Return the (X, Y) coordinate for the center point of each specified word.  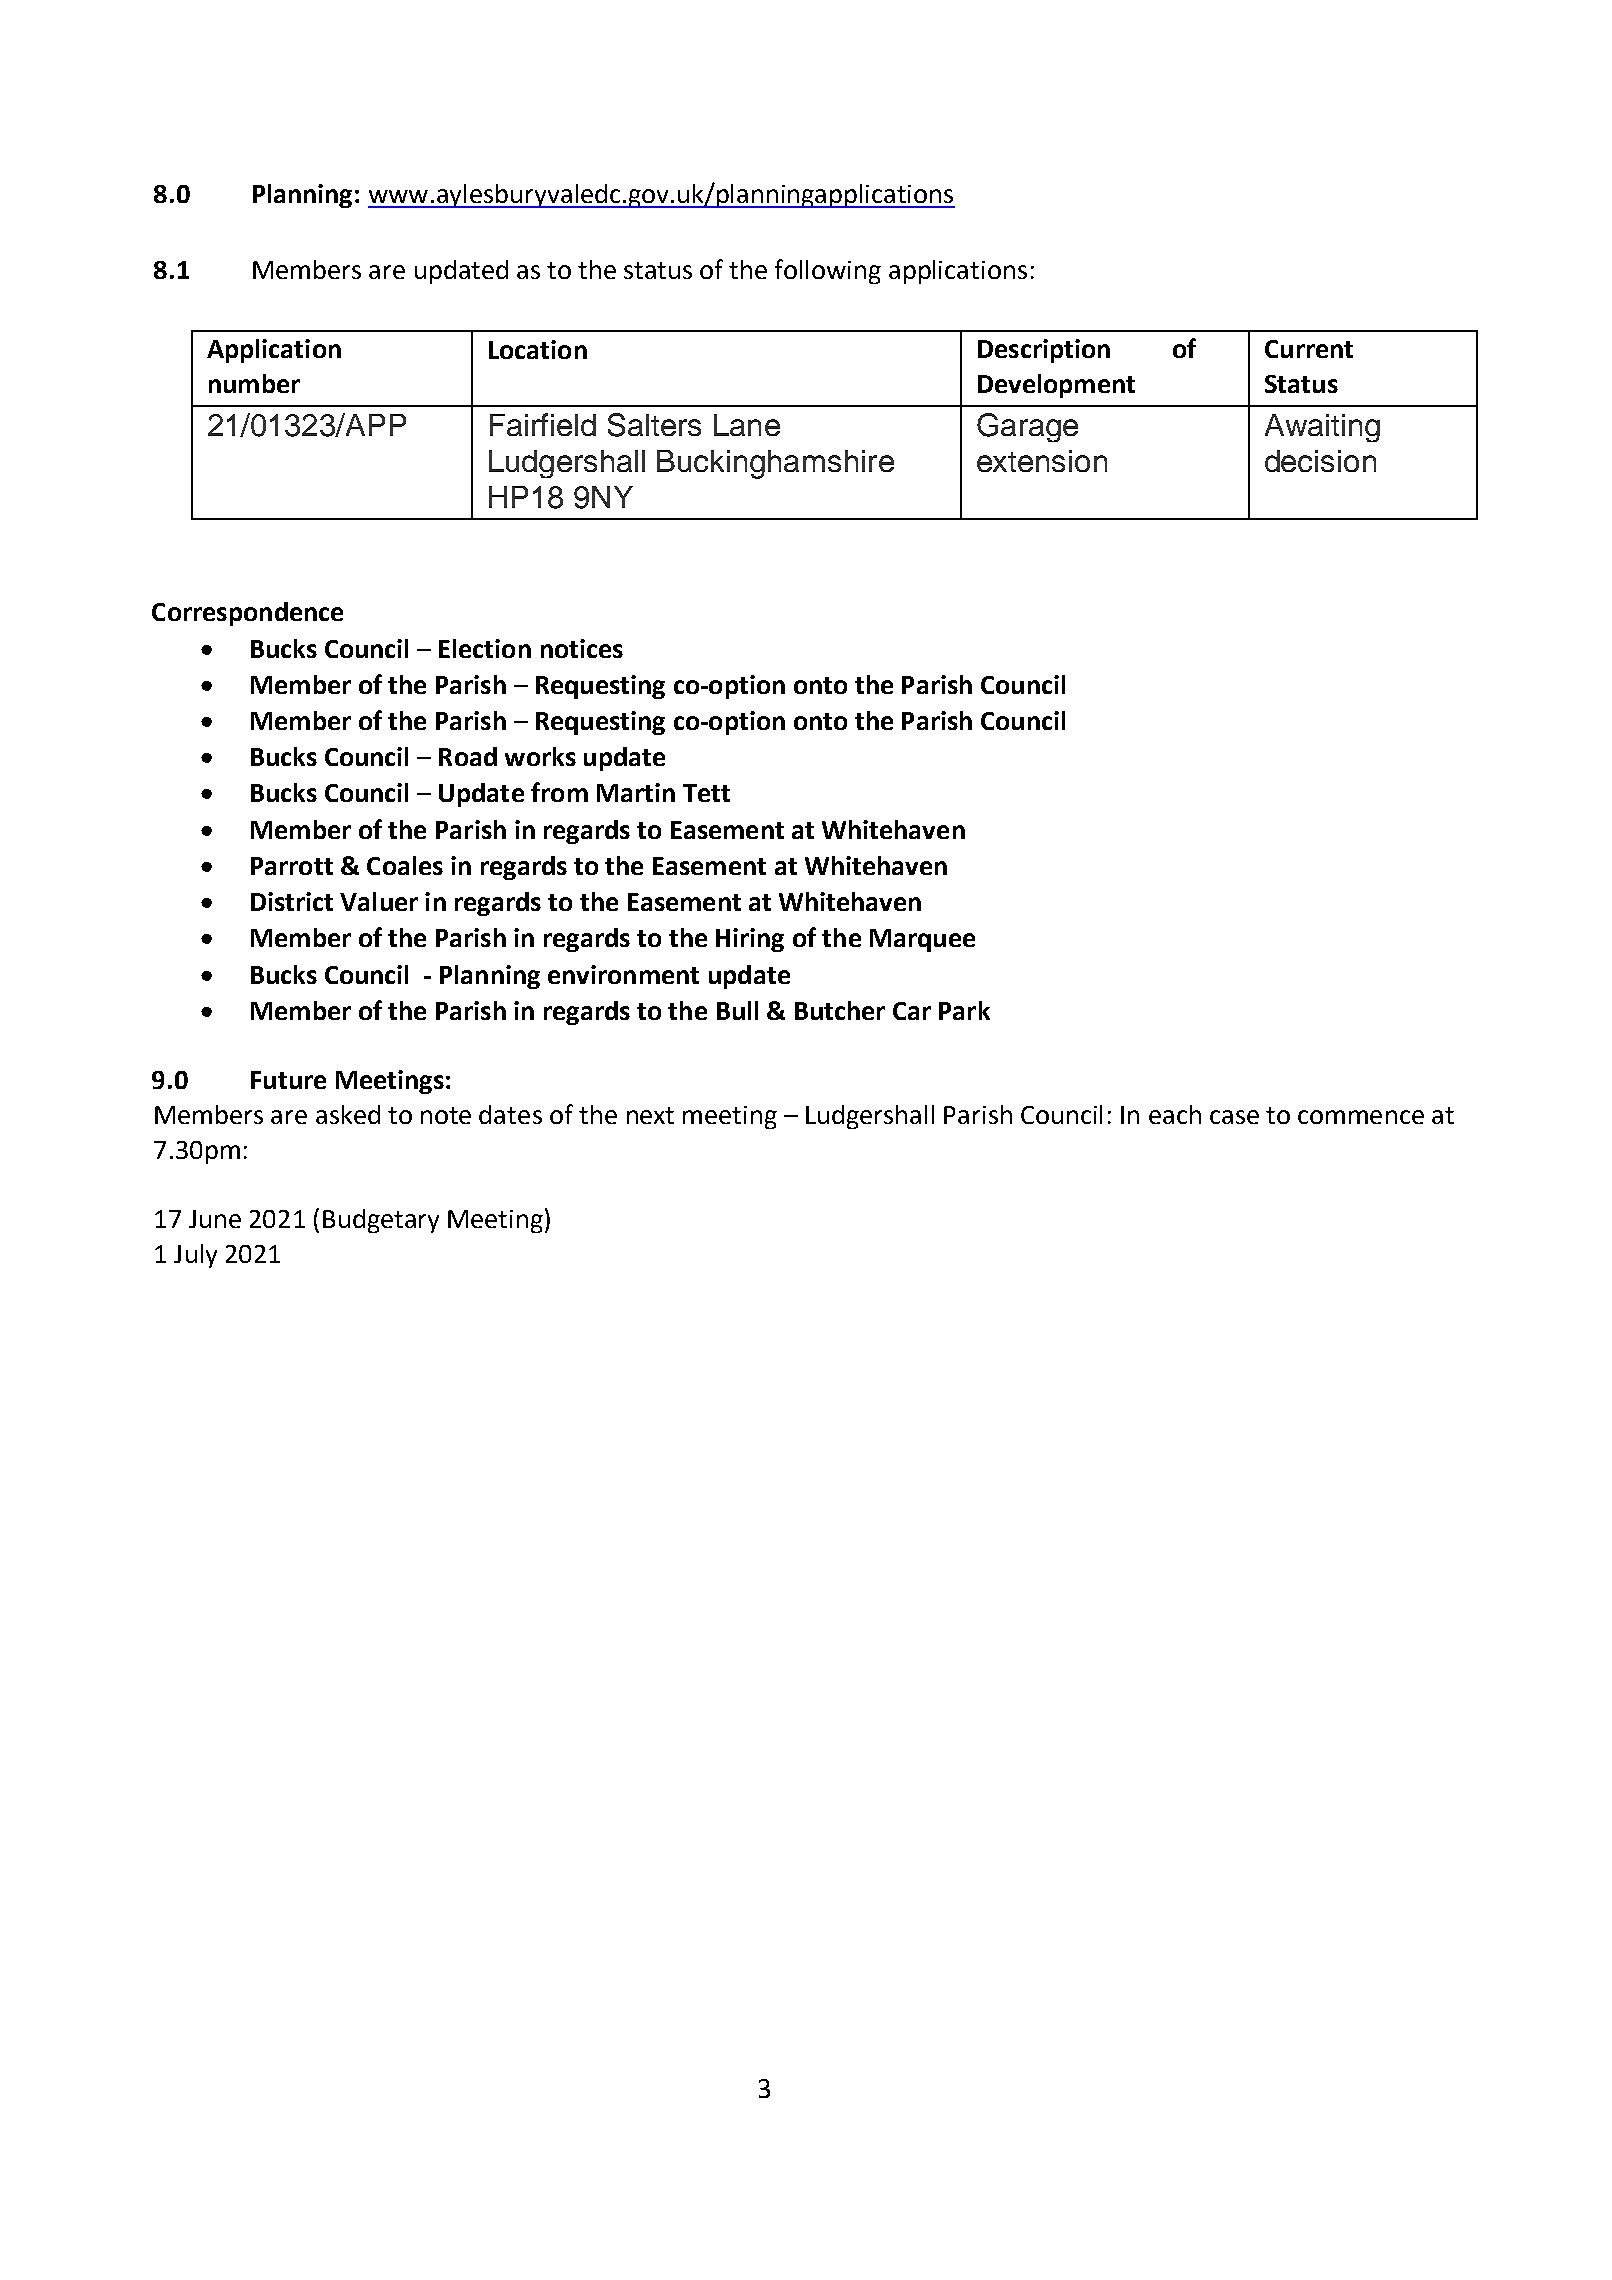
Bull (737, 1010)
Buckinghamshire (775, 464)
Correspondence (247, 614)
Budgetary (381, 1221)
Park (964, 1010)
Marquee (922, 940)
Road (468, 756)
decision (1320, 461)
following (828, 271)
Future (288, 1080)
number (254, 383)
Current (1309, 349)
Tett (706, 793)
